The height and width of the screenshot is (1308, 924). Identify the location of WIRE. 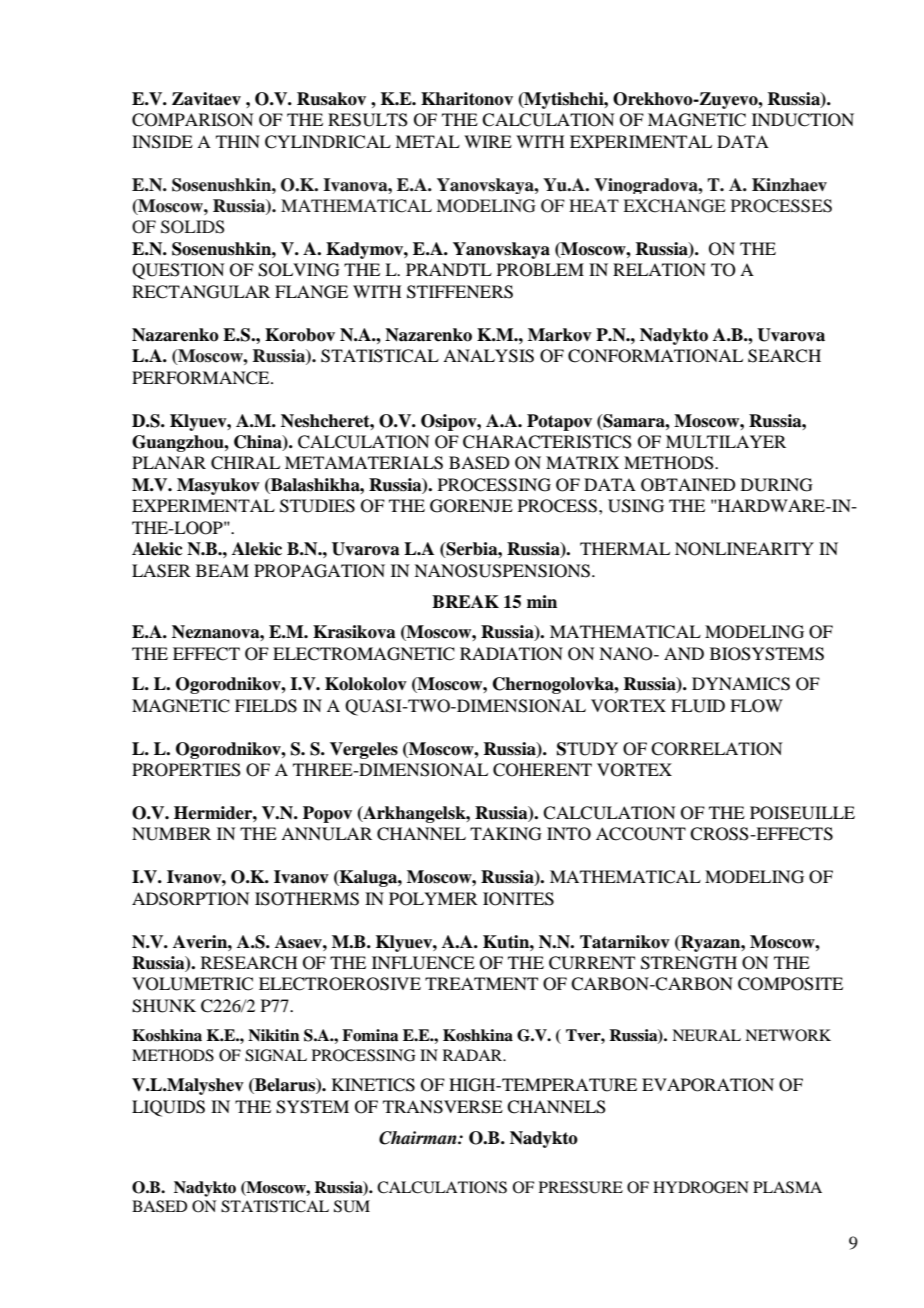
(488, 141).
